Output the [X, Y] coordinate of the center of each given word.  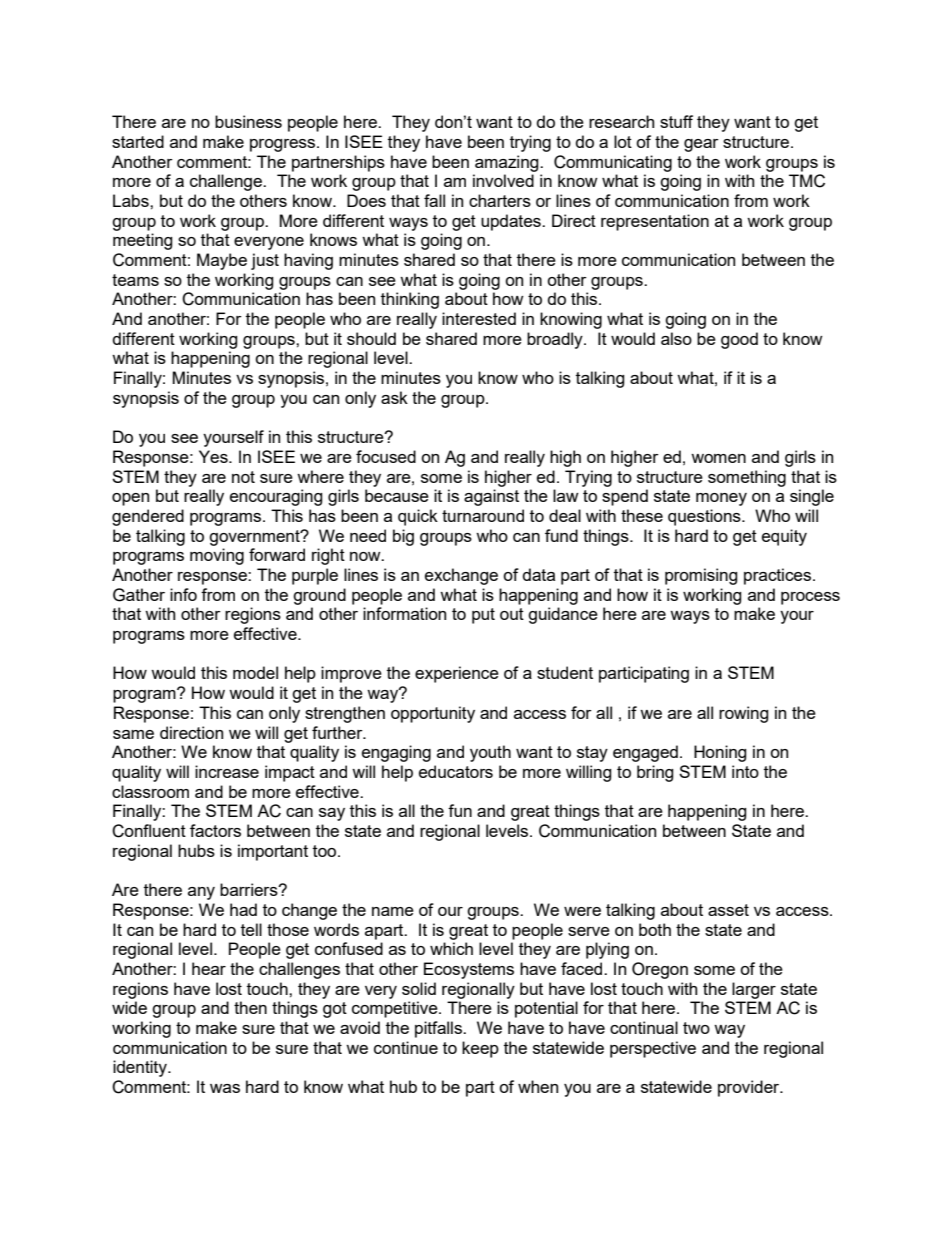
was [225, 1088]
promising [701, 576]
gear [701, 145]
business [248, 121]
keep [480, 1049]
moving [217, 556]
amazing [508, 163]
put [483, 616]
